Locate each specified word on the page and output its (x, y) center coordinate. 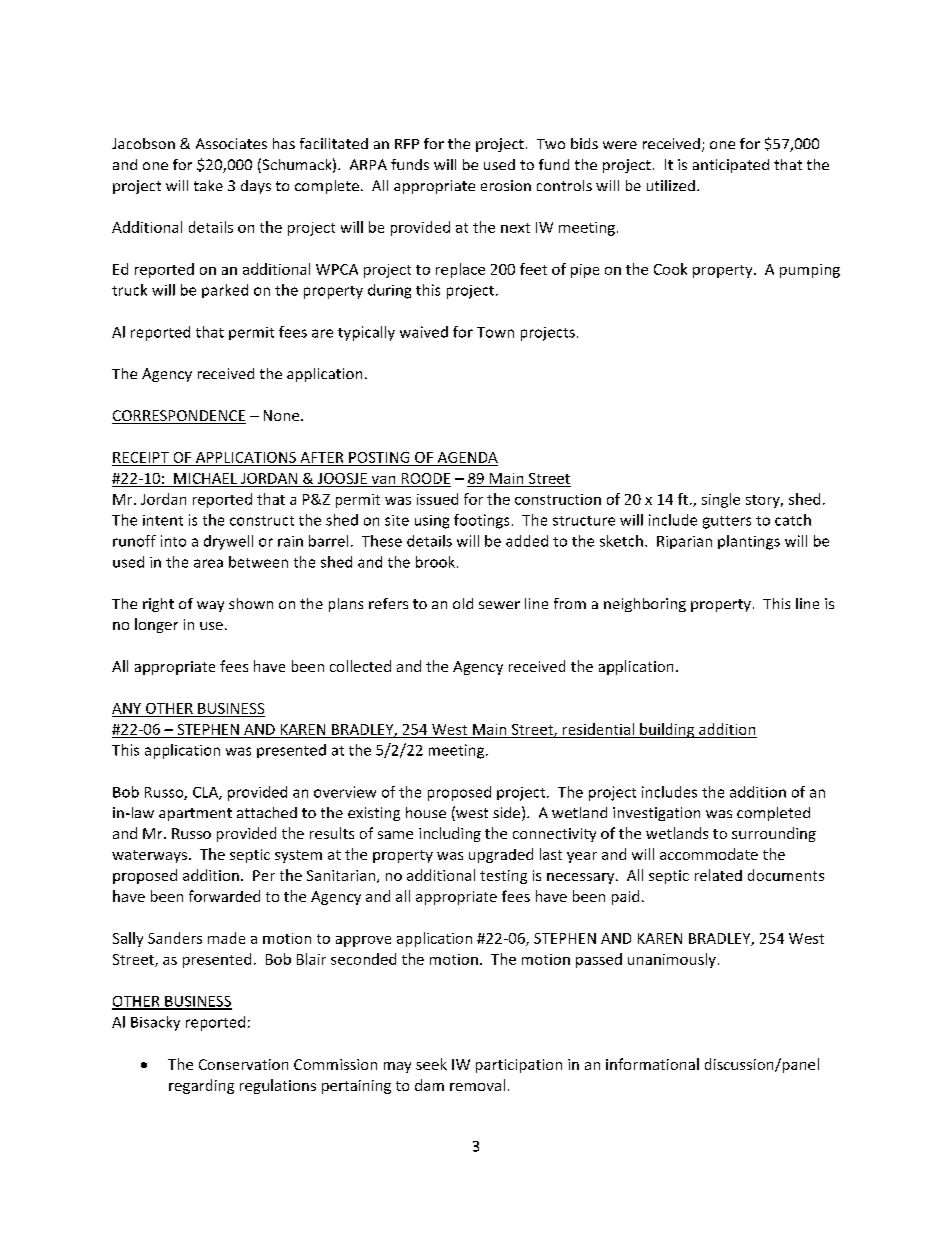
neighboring (645, 605)
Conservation (243, 1064)
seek (431, 1064)
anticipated (731, 166)
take (208, 185)
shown (251, 603)
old (463, 603)
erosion (506, 185)
